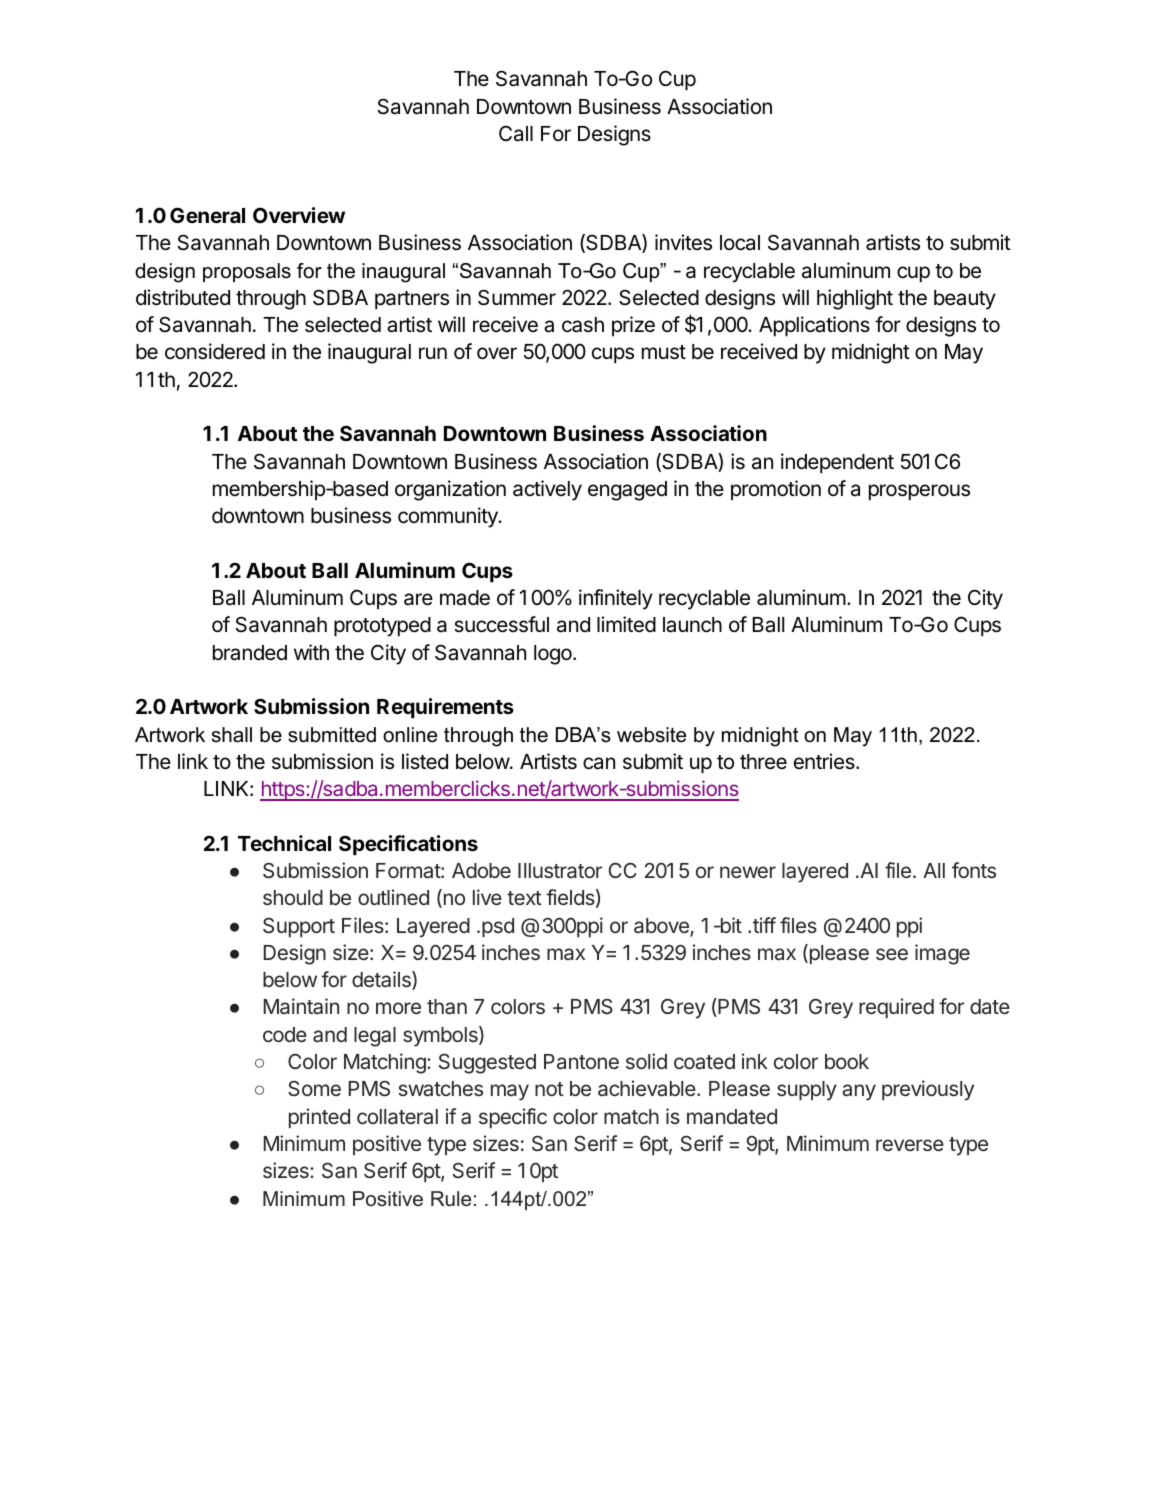 This document has width=1149, height=1486. Describe the element at coordinates (250, 653) in the document. I see `branded` at that location.
